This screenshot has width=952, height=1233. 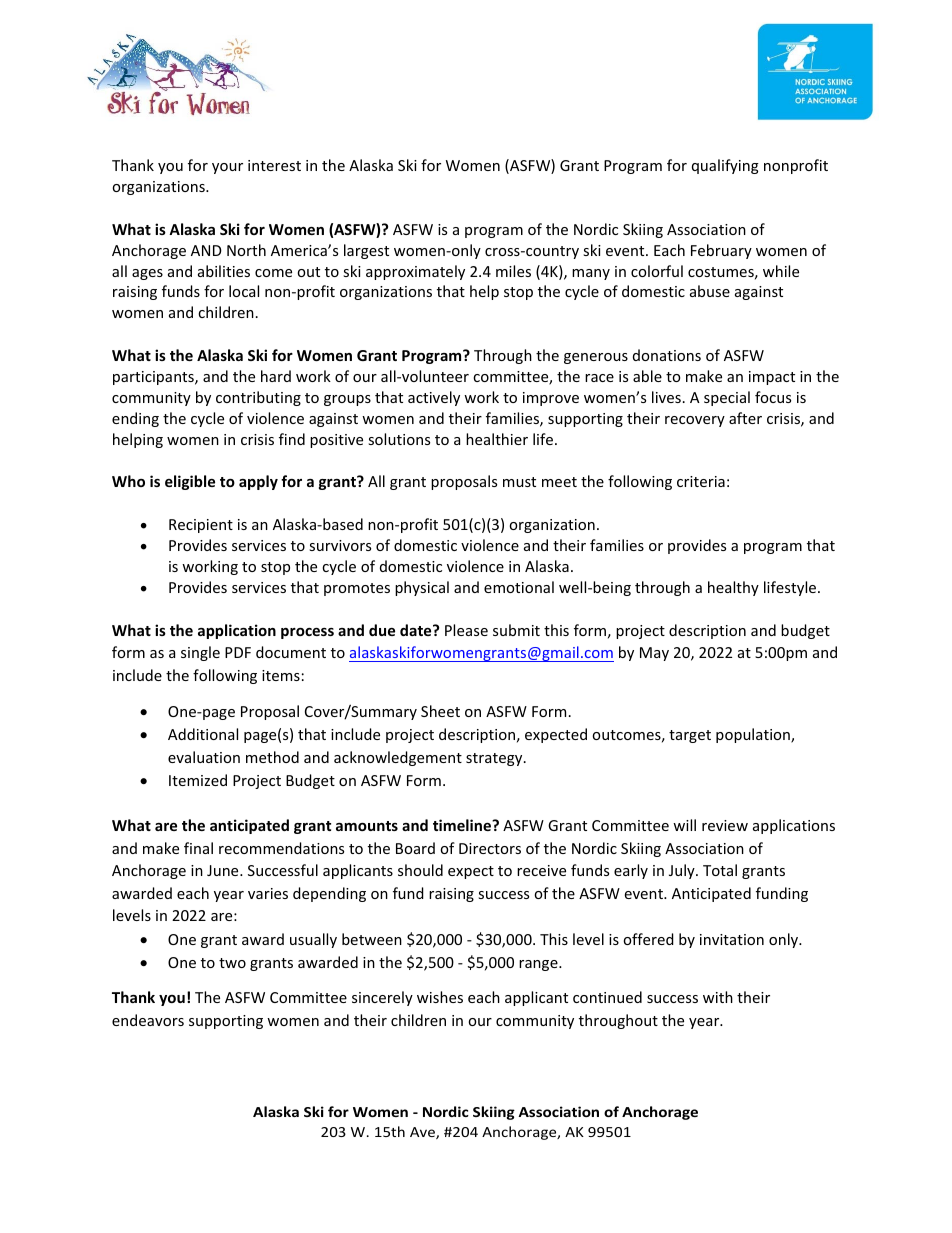 What do you see at coordinates (725, 166) in the screenshot?
I see `qualifying` at bounding box center [725, 166].
